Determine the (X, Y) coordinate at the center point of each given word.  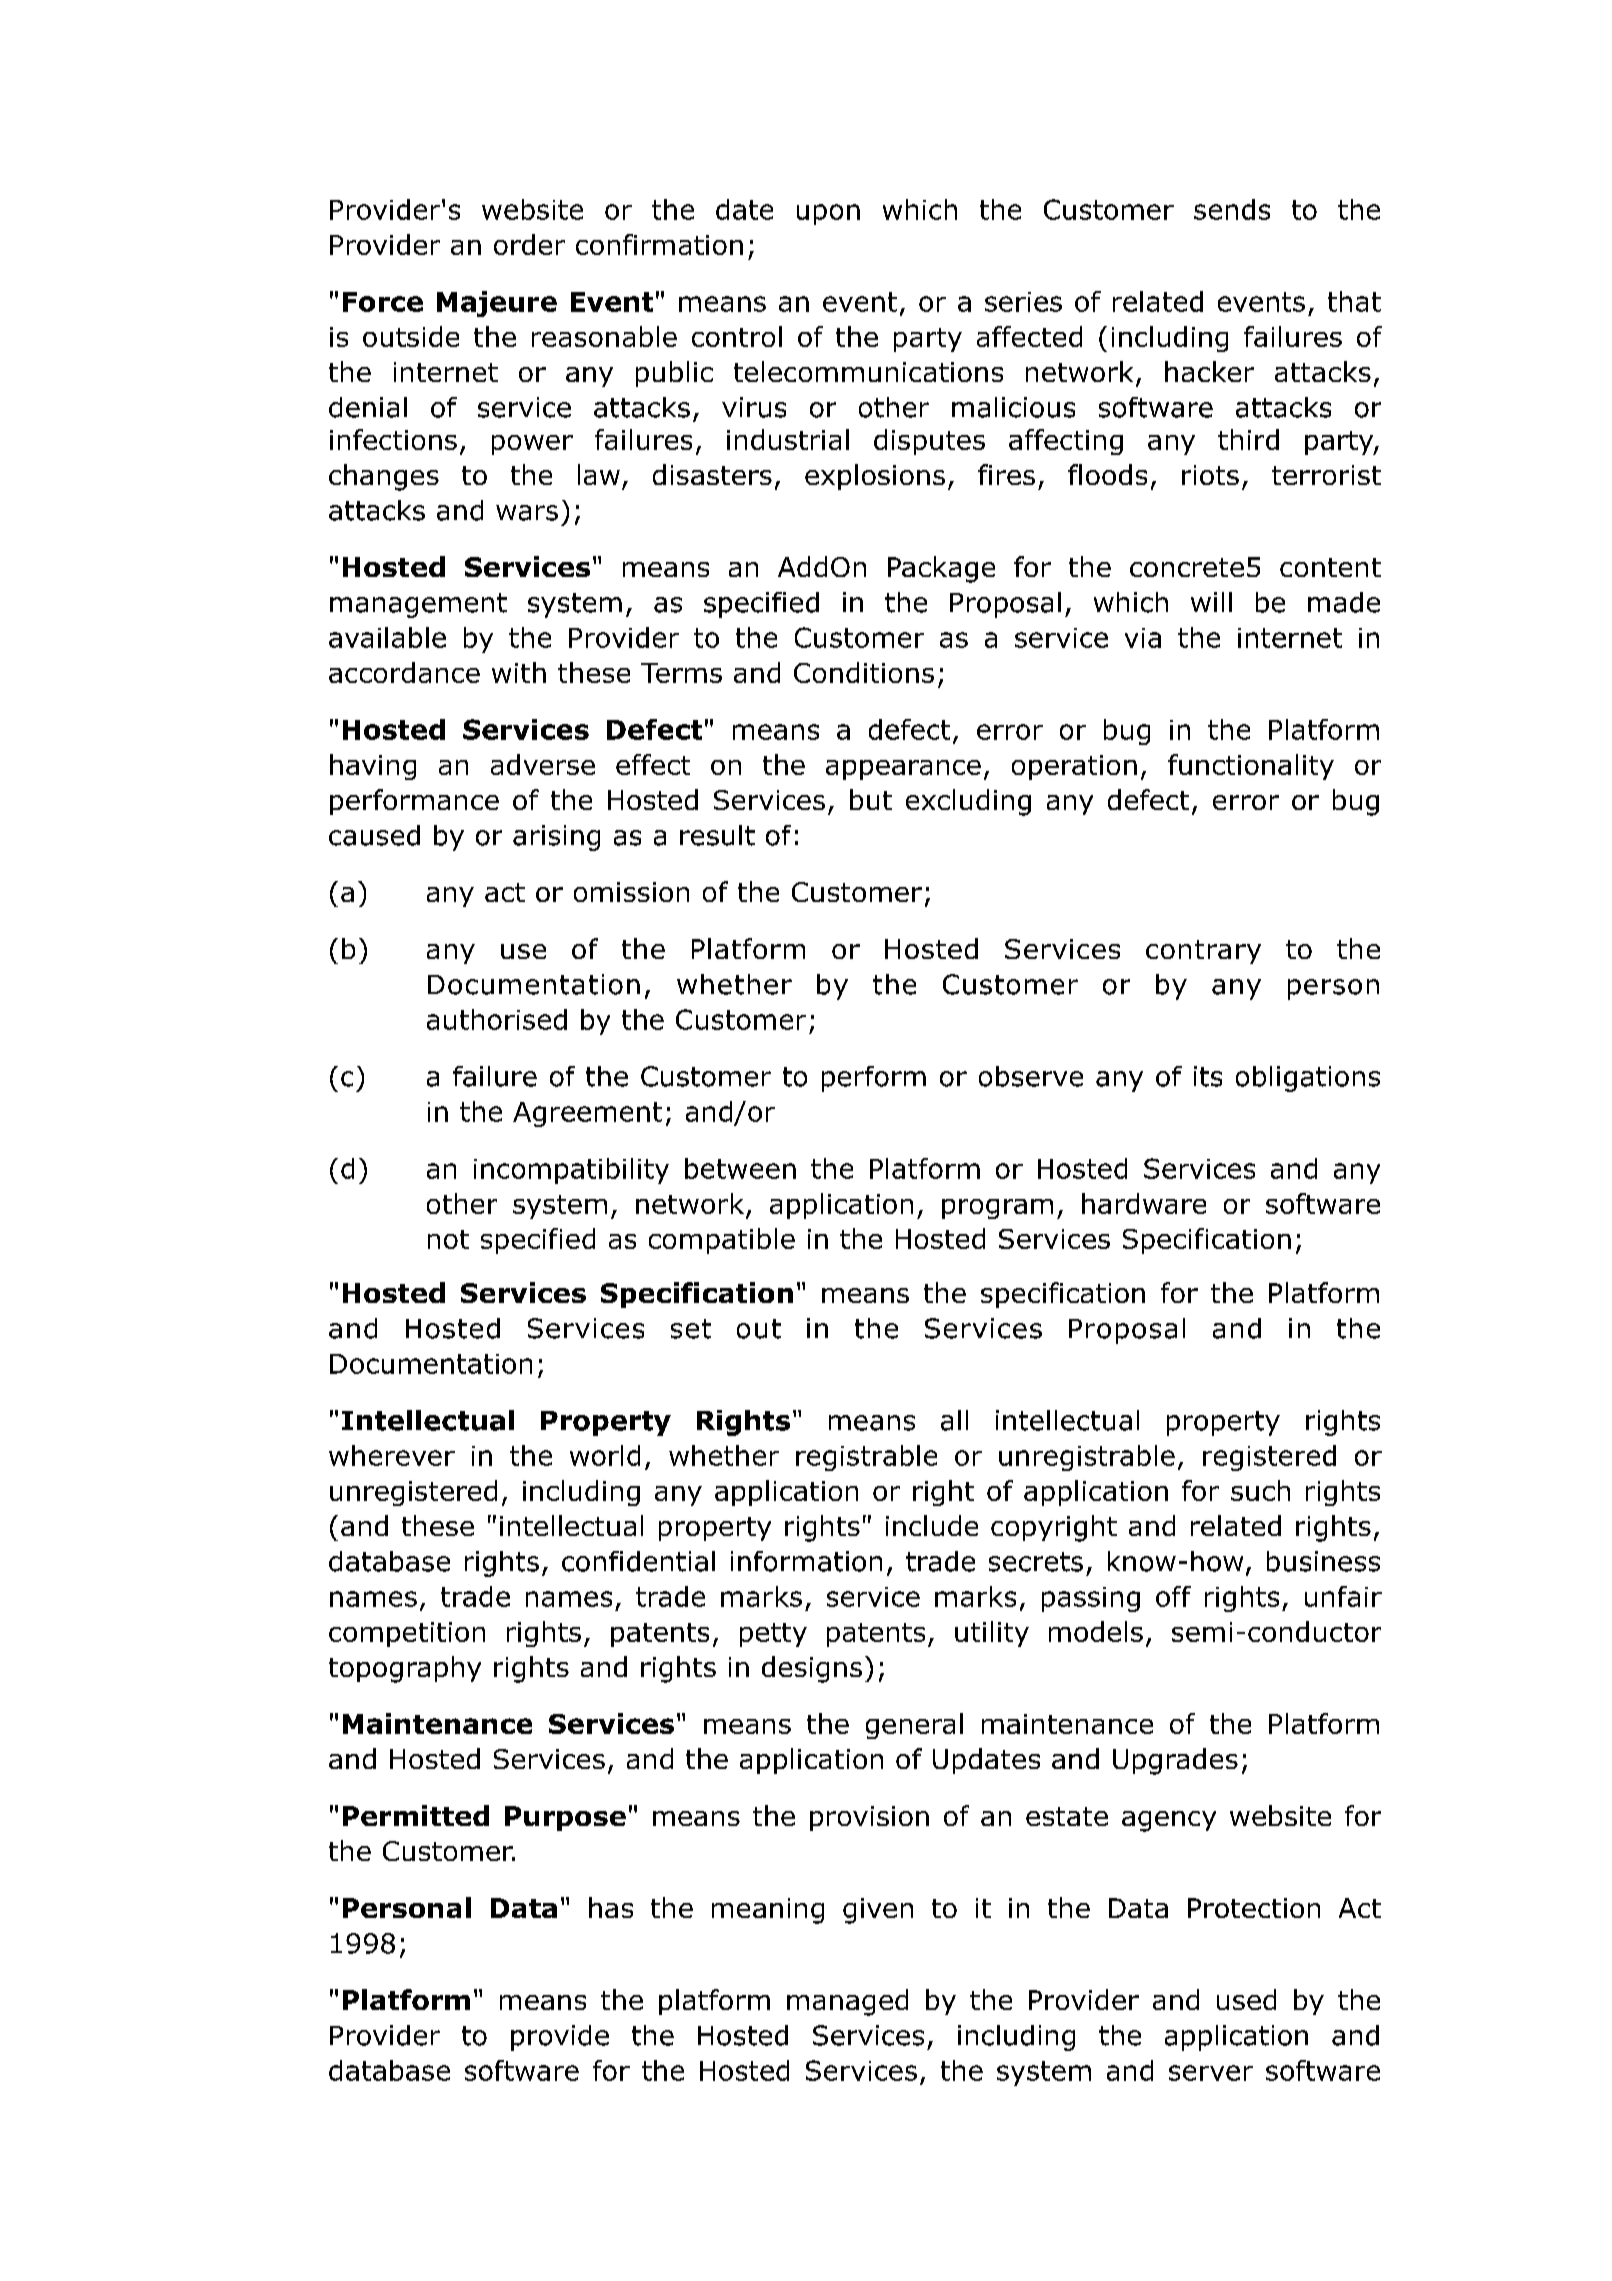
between (740, 1168)
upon (828, 214)
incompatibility (571, 1171)
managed (847, 2002)
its (1208, 1076)
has (611, 1907)
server (1211, 2073)
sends (1232, 209)
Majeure (497, 304)
